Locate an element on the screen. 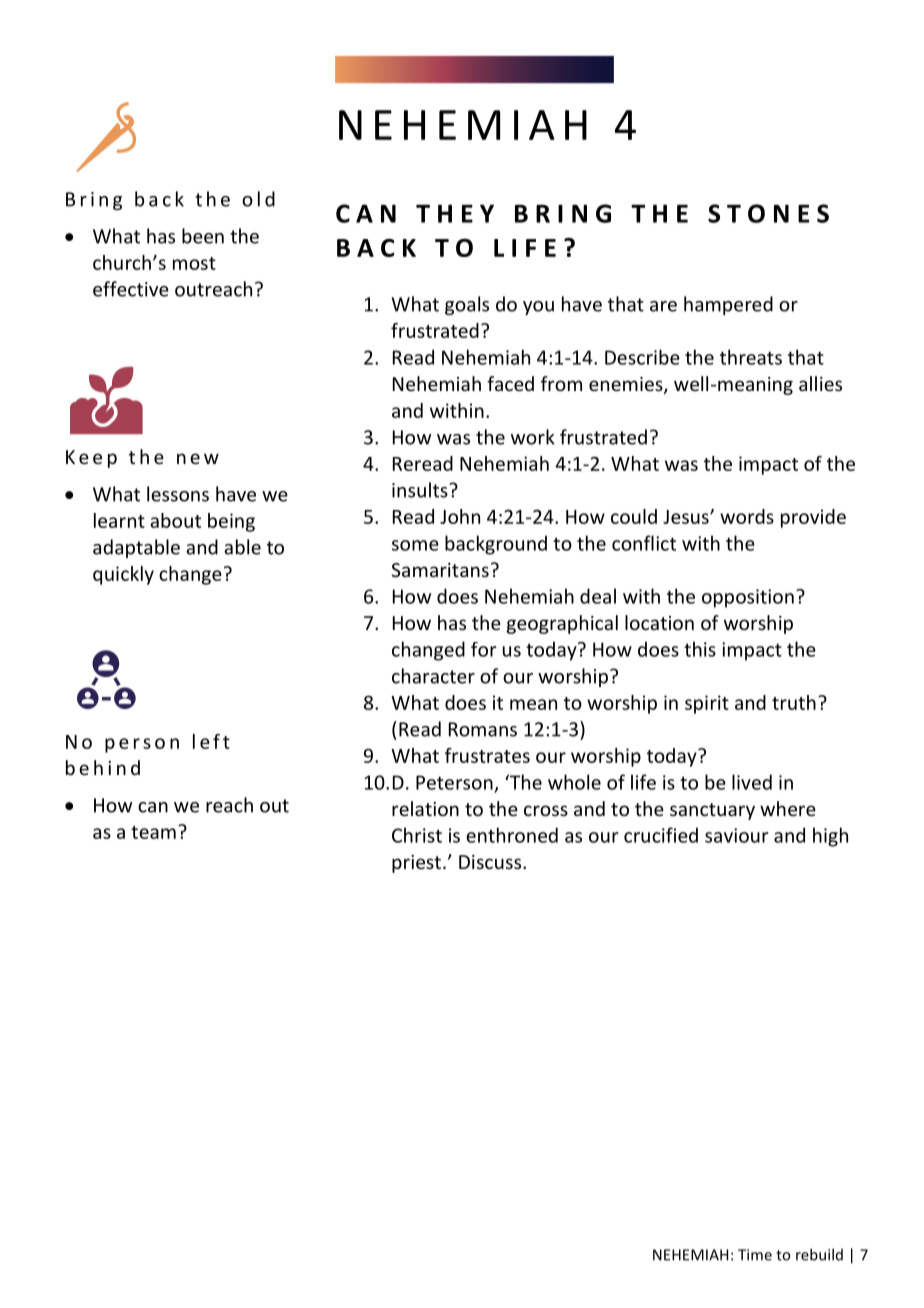  saviour is located at coordinates (737, 835).
